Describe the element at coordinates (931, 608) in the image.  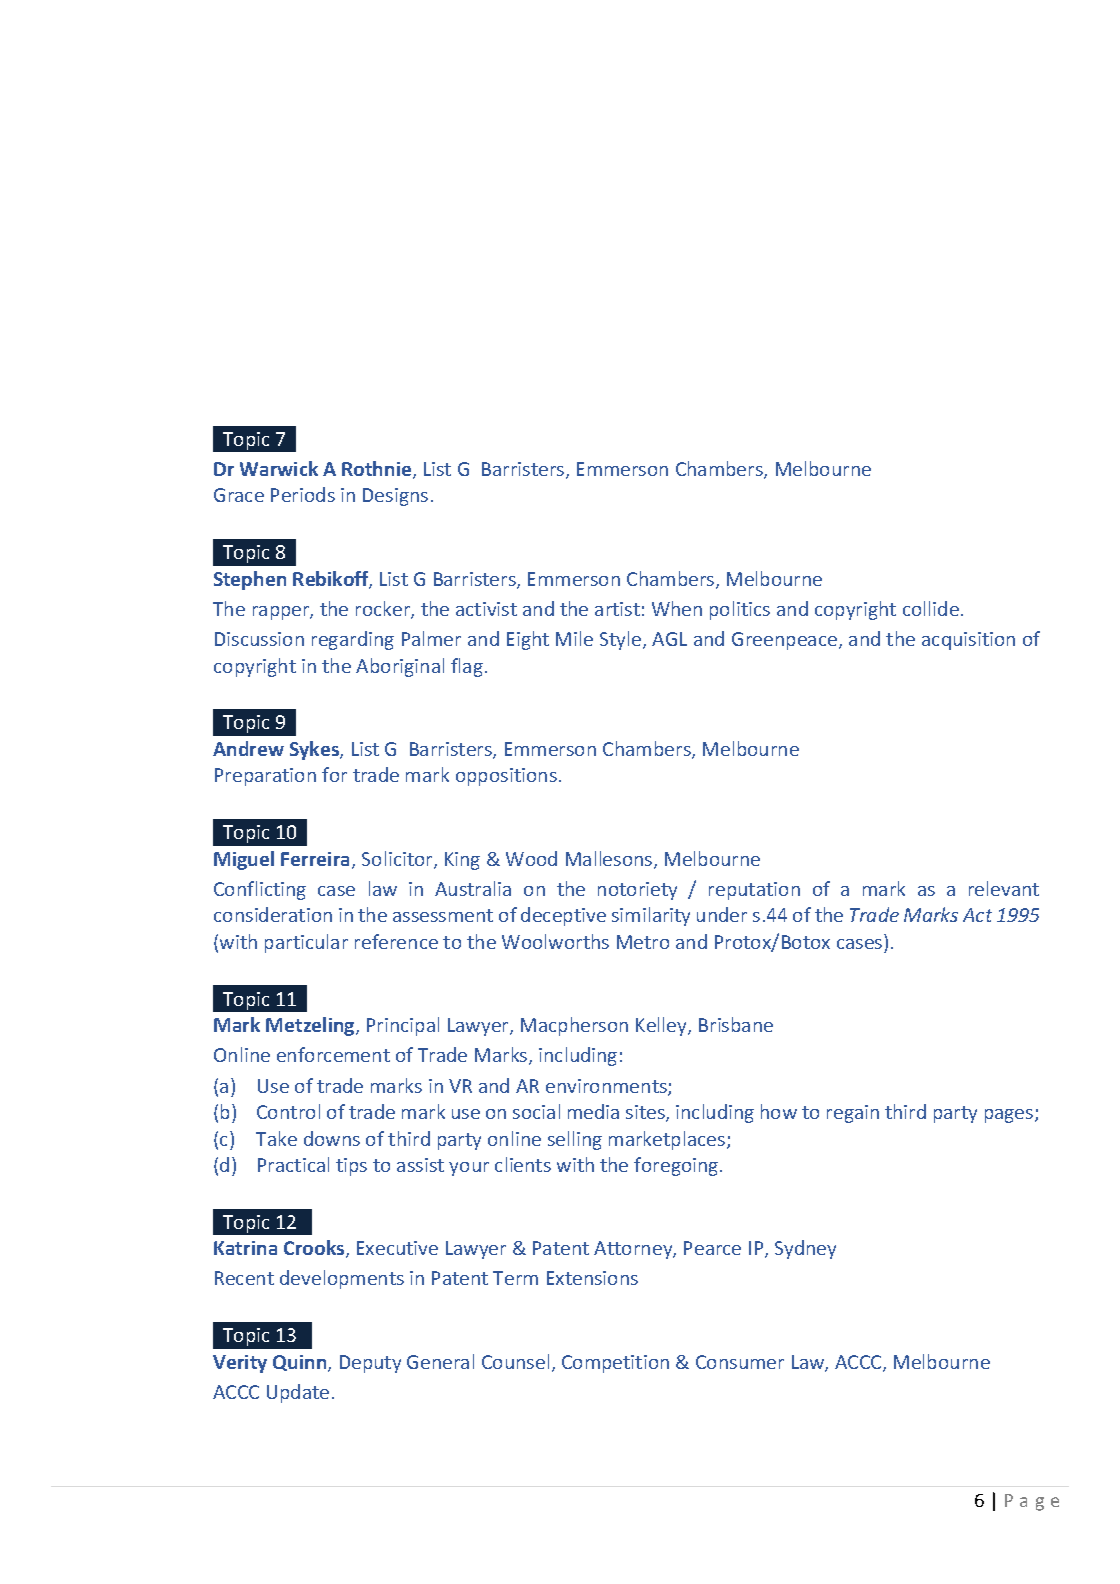
I see `collide` at that location.
